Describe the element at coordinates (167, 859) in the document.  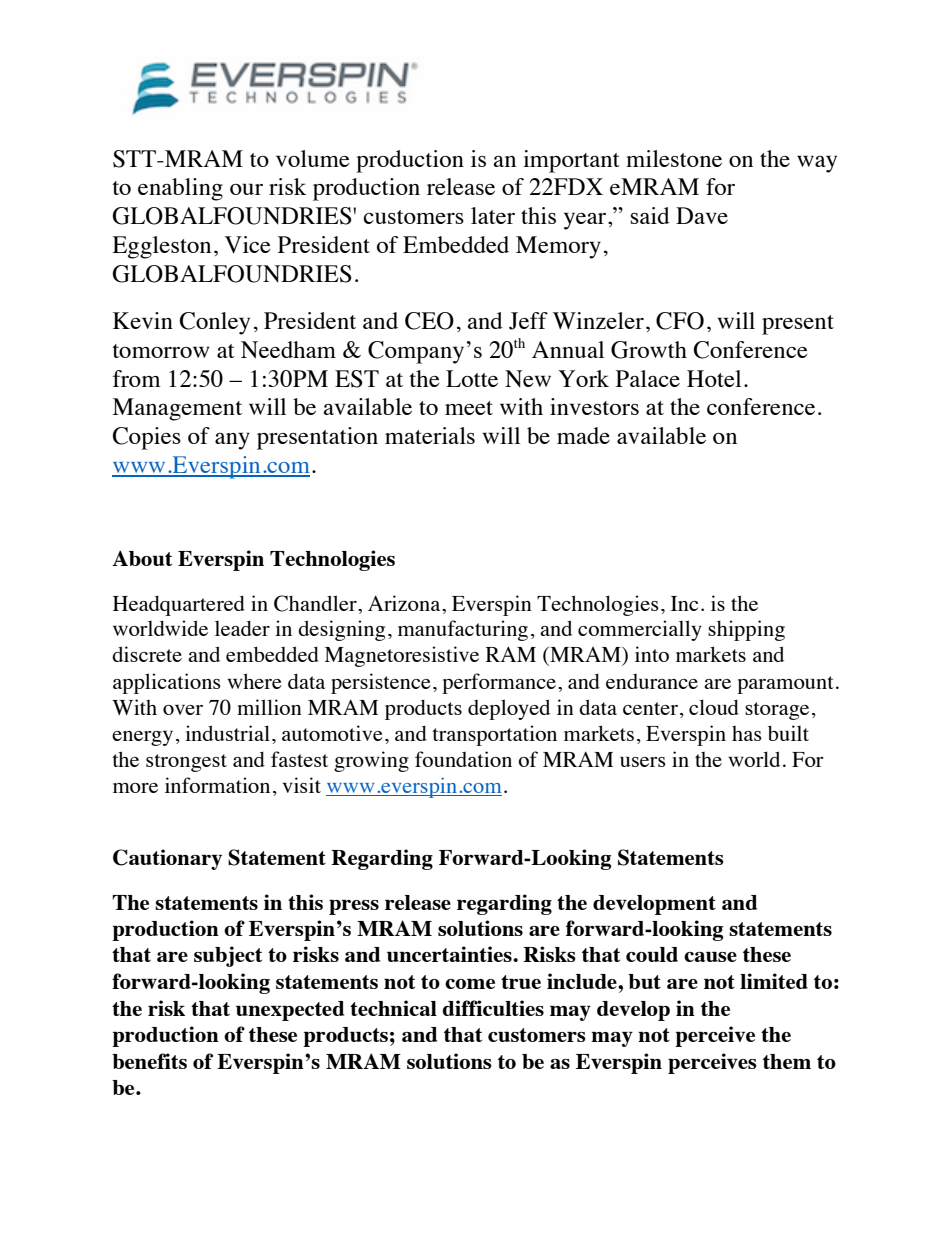
I see `Cautionary` at that location.
